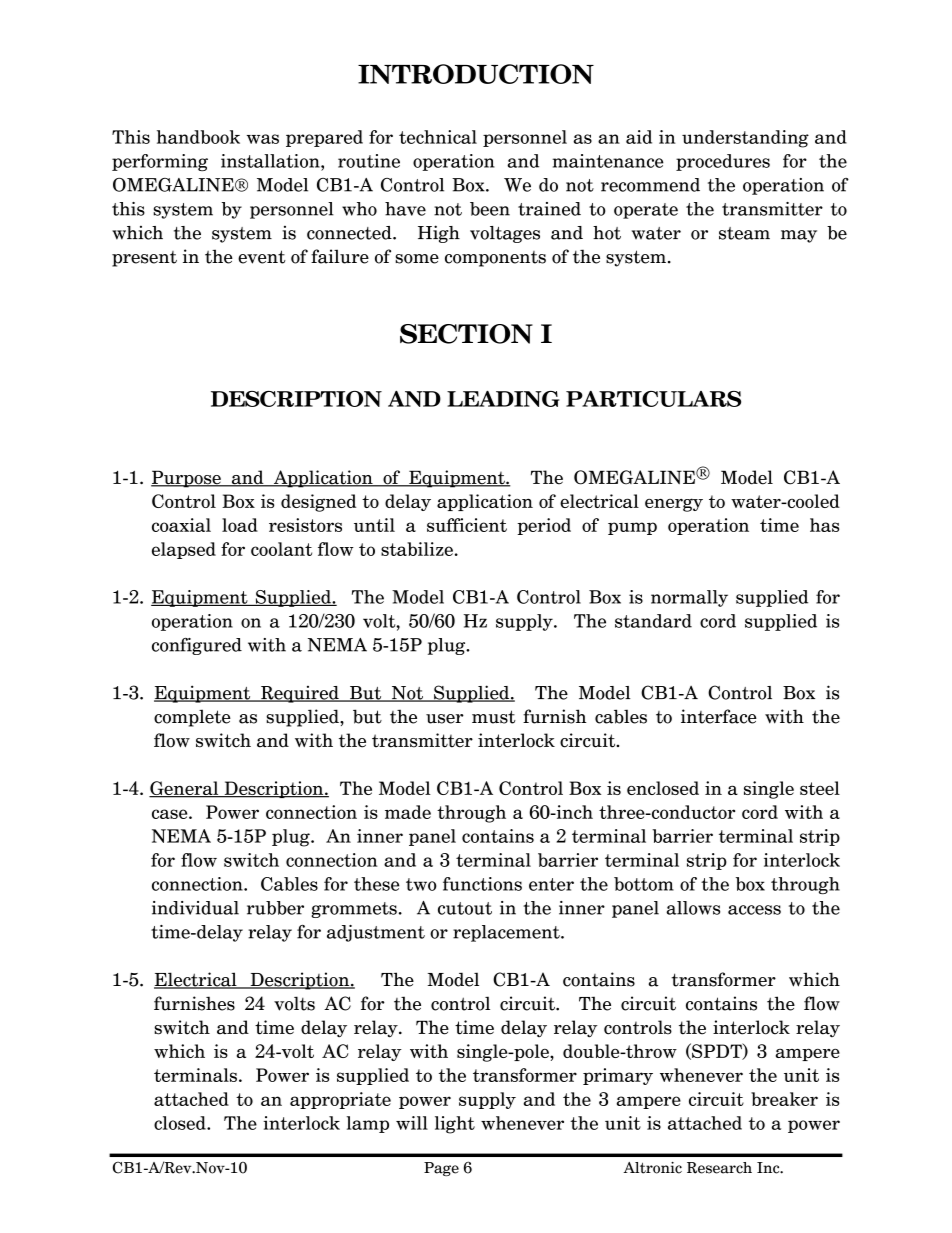 The image size is (952, 1233). I want to click on Purpose, so click(187, 479).
